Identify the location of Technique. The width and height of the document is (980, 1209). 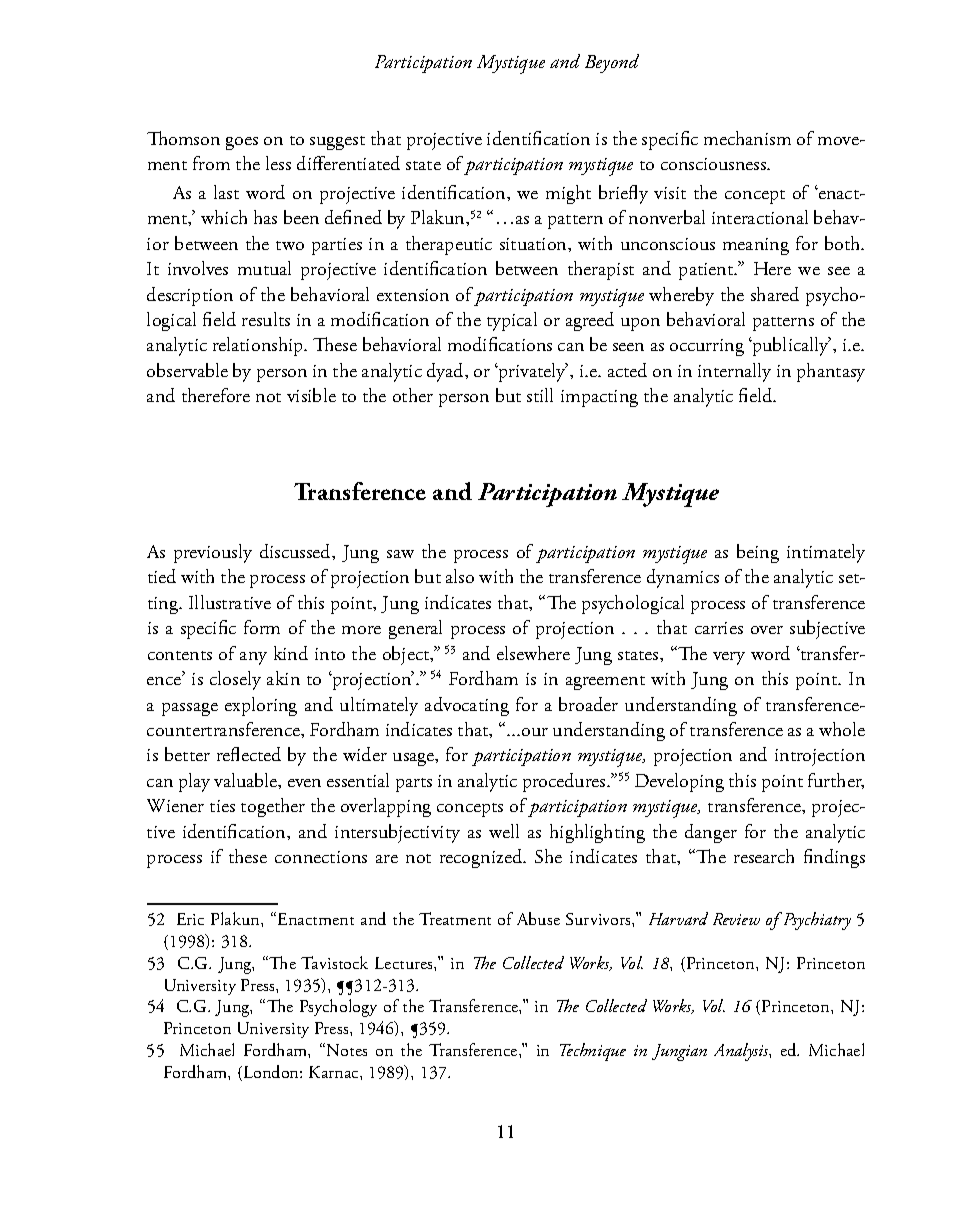
(593, 1052).
